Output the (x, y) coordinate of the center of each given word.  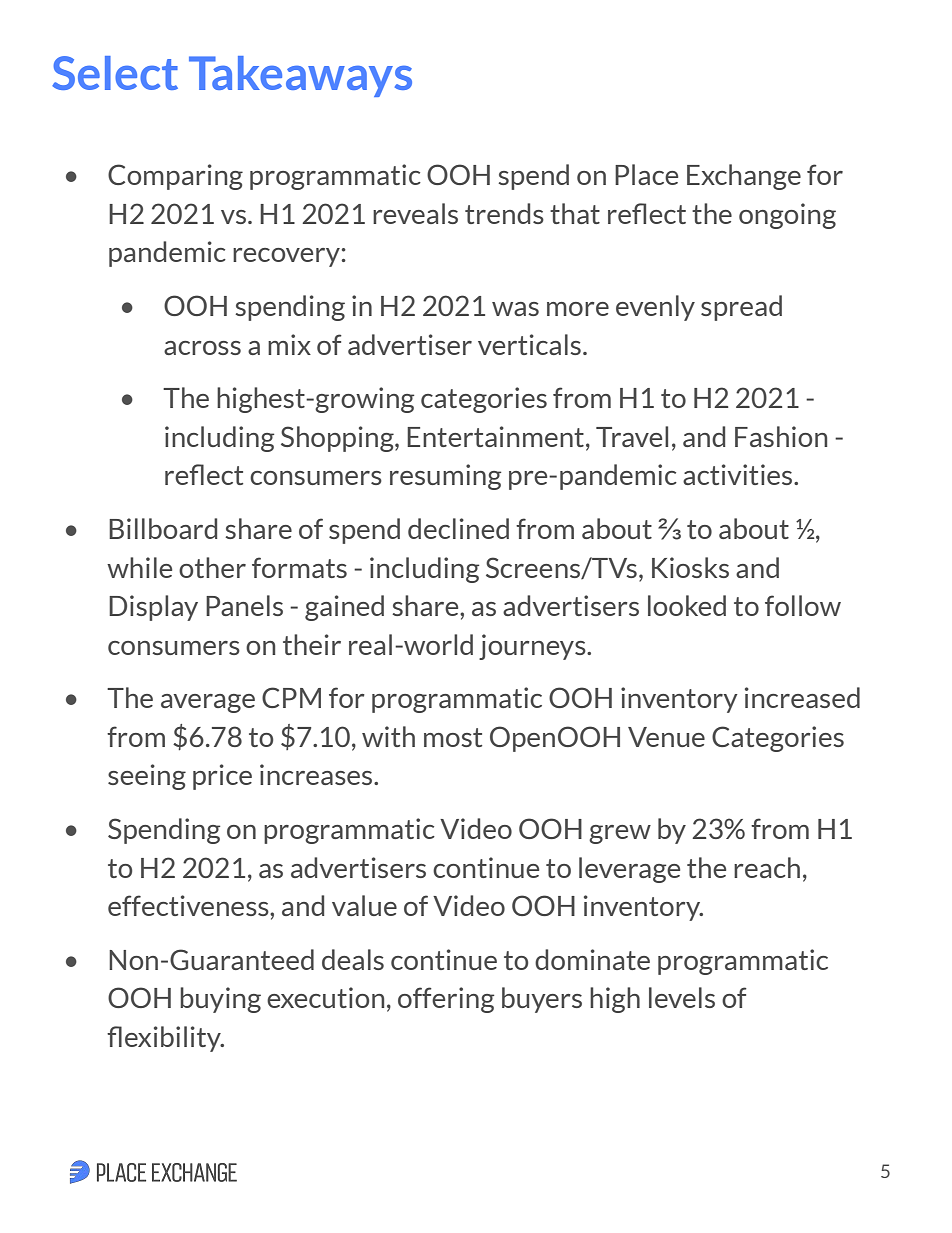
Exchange (744, 177)
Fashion (781, 436)
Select (115, 73)
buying (220, 1000)
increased (802, 697)
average (208, 703)
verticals (529, 344)
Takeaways (300, 76)
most (453, 737)
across (202, 348)
